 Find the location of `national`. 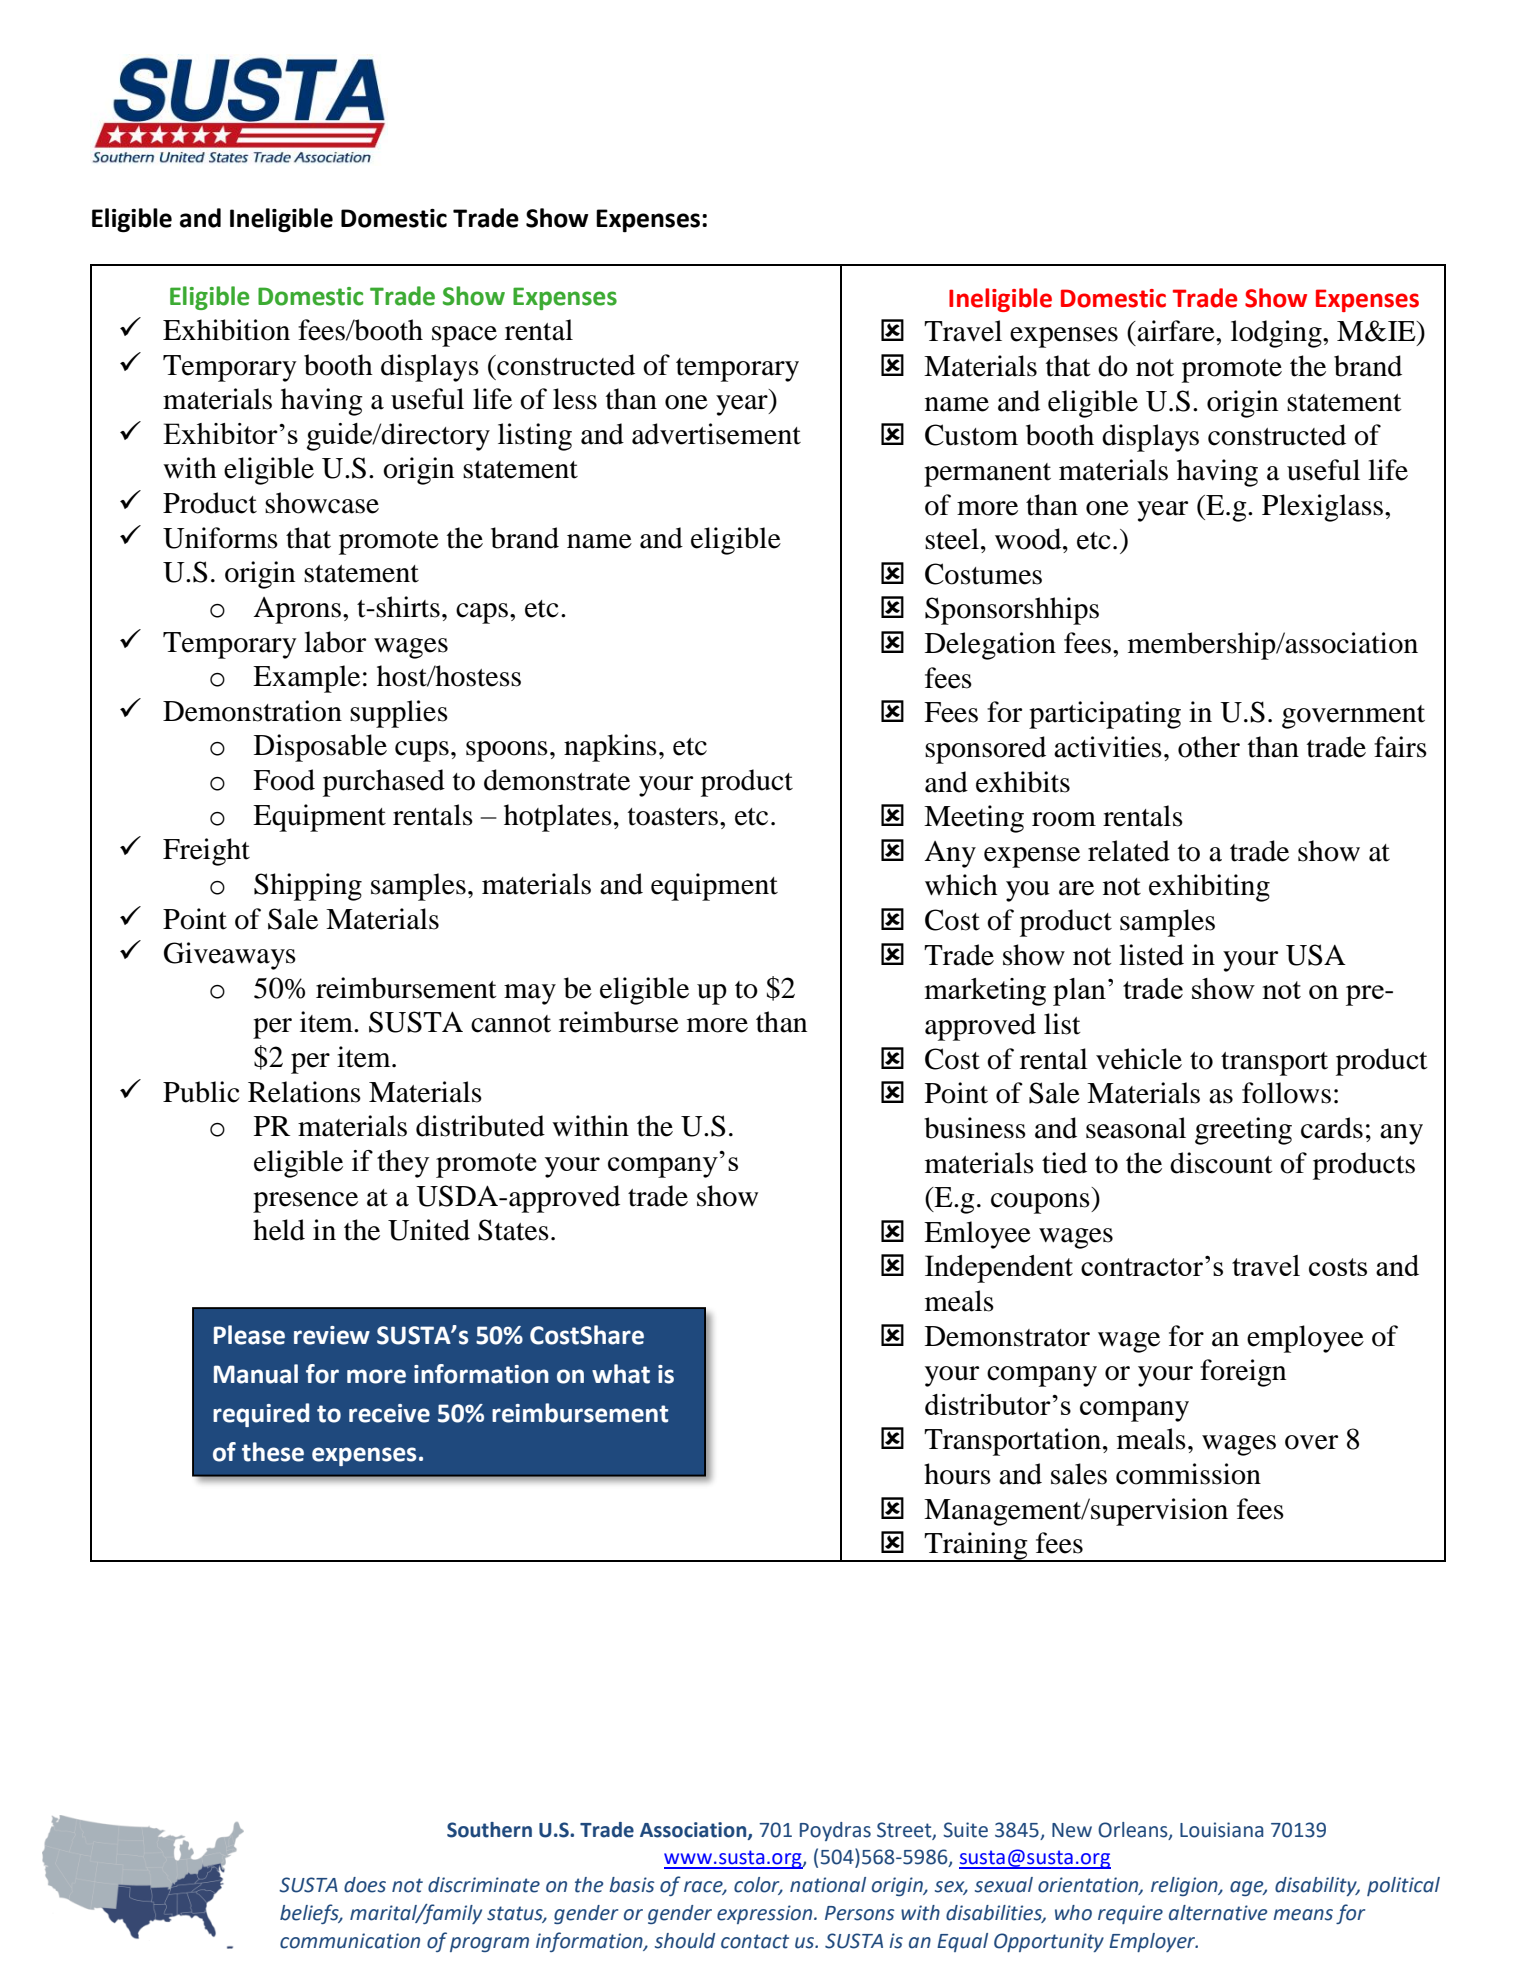

national is located at coordinates (828, 1885).
